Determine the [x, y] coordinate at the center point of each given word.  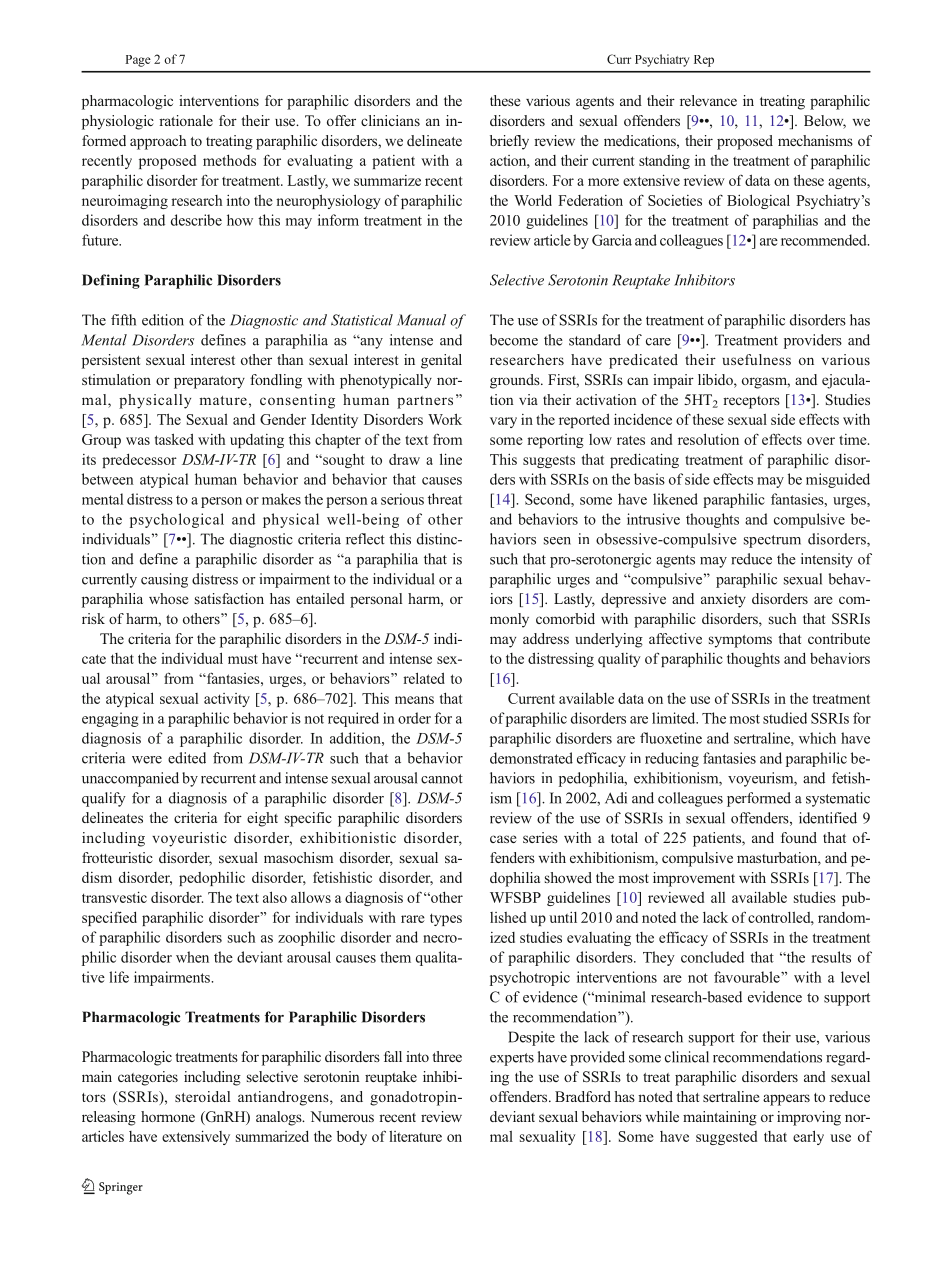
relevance [708, 100]
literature [415, 1136]
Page [138, 61]
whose [168, 598]
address [546, 638]
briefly [509, 142]
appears [786, 1100]
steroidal [202, 1096]
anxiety [723, 600]
